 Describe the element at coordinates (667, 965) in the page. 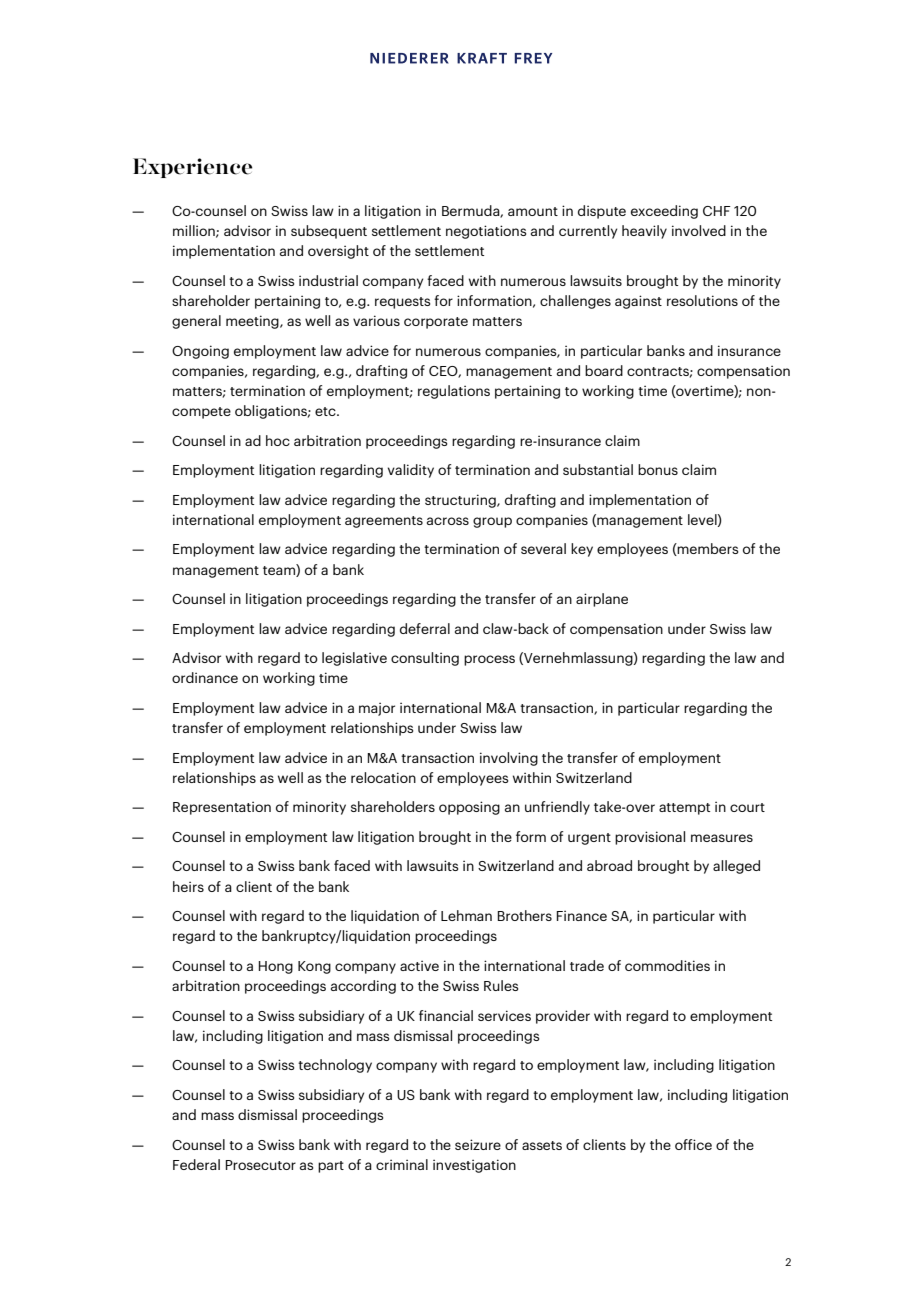

I see `commodities` at that location.
